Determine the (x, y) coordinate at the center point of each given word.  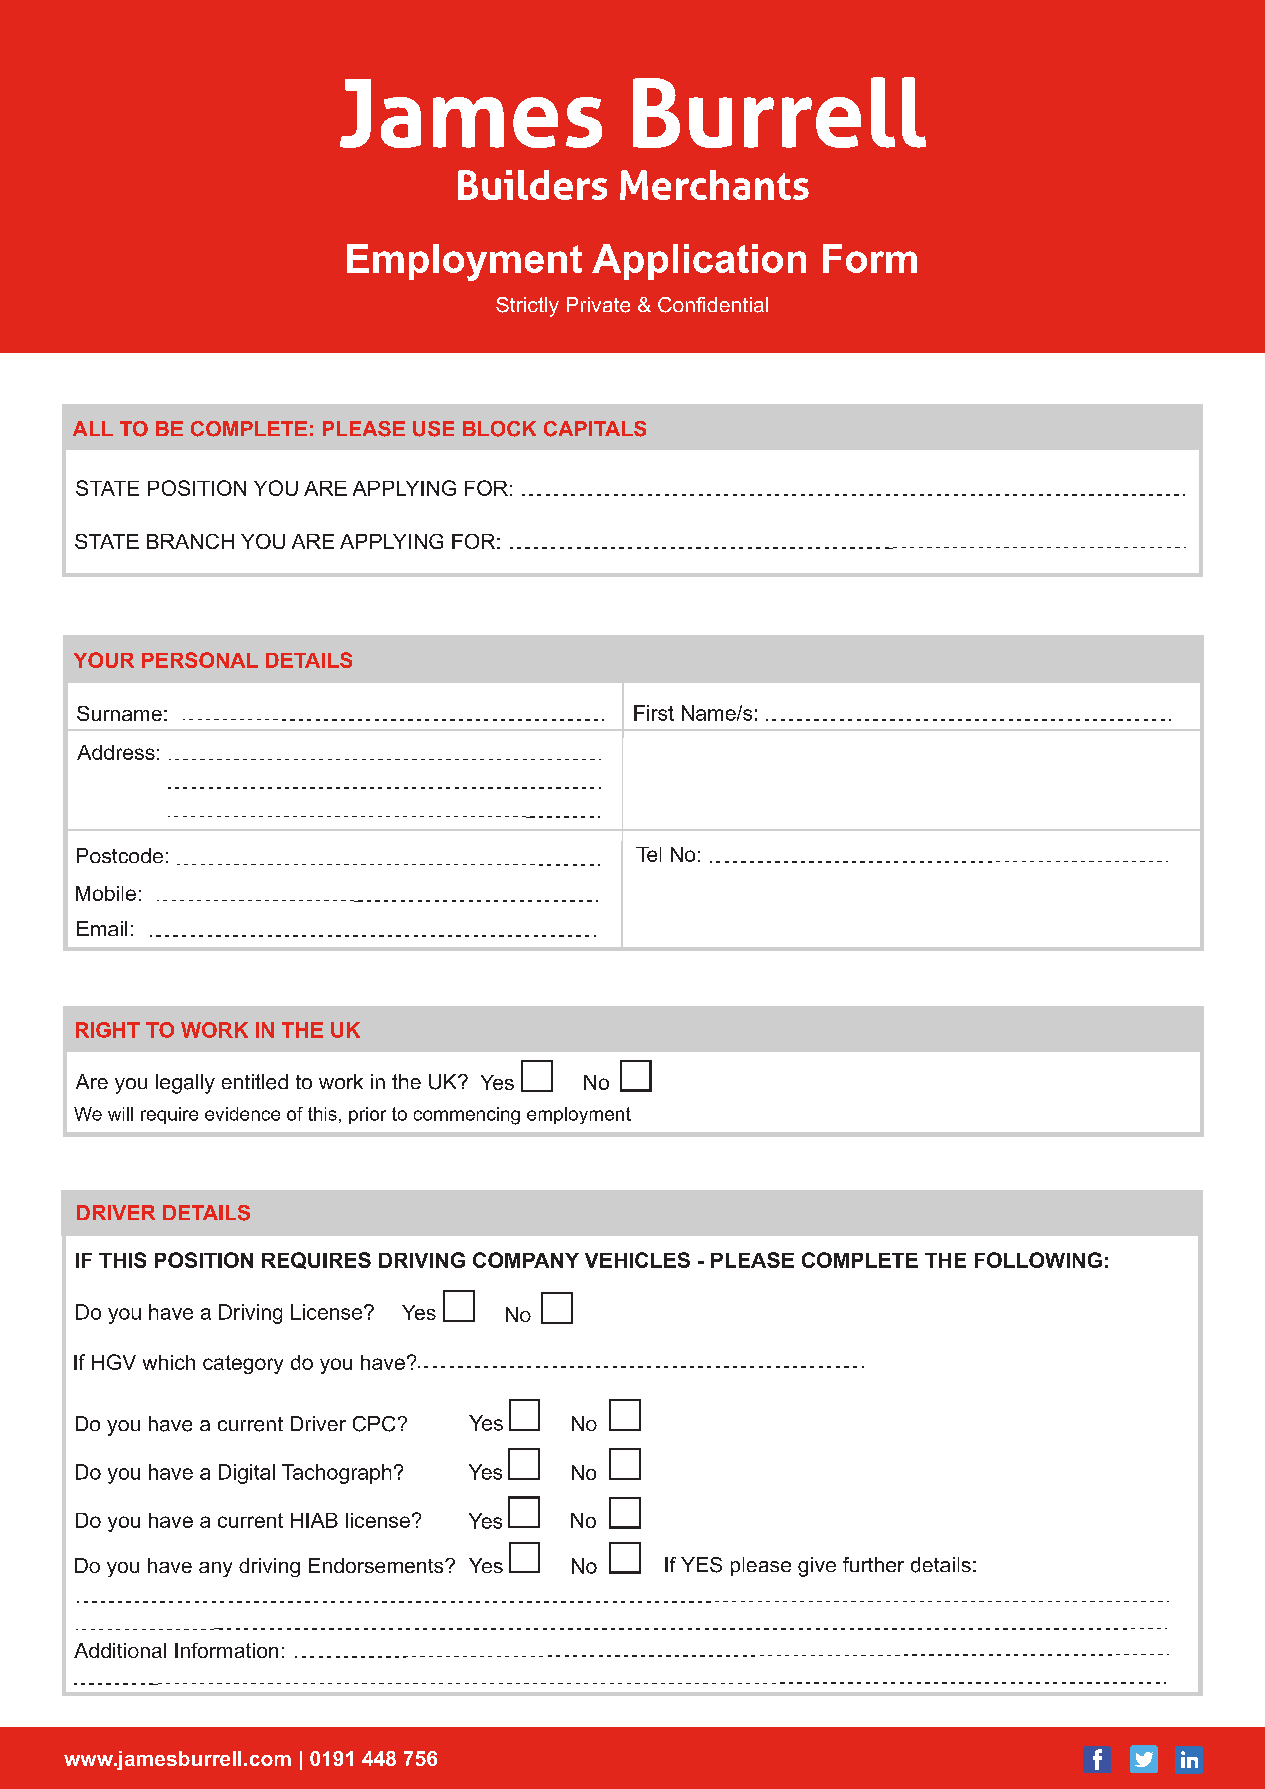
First (654, 713)
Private (598, 305)
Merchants (714, 185)
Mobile (106, 893)
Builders (532, 185)
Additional (120, 1650)
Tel (648, 854)
